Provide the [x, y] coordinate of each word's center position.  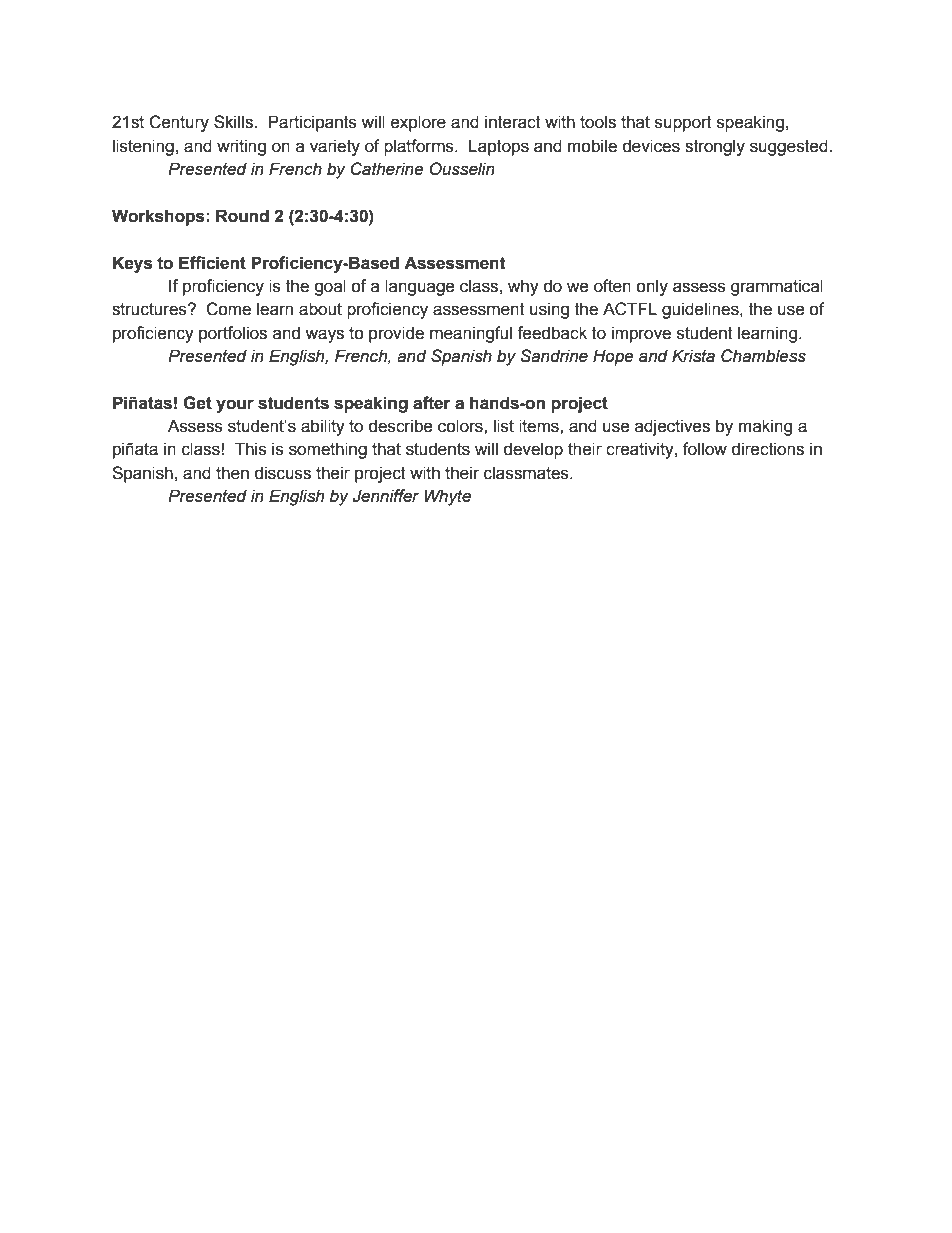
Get [197, 403]
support [683, 124]
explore [418, 123]
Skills [234, 122]
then [232, 473]
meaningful [471, 334]
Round [242, 216]
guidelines [701, 310]
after [432, 403]
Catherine [387, 169]
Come [228, 309]
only [652, 287]
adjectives [672, 427]
